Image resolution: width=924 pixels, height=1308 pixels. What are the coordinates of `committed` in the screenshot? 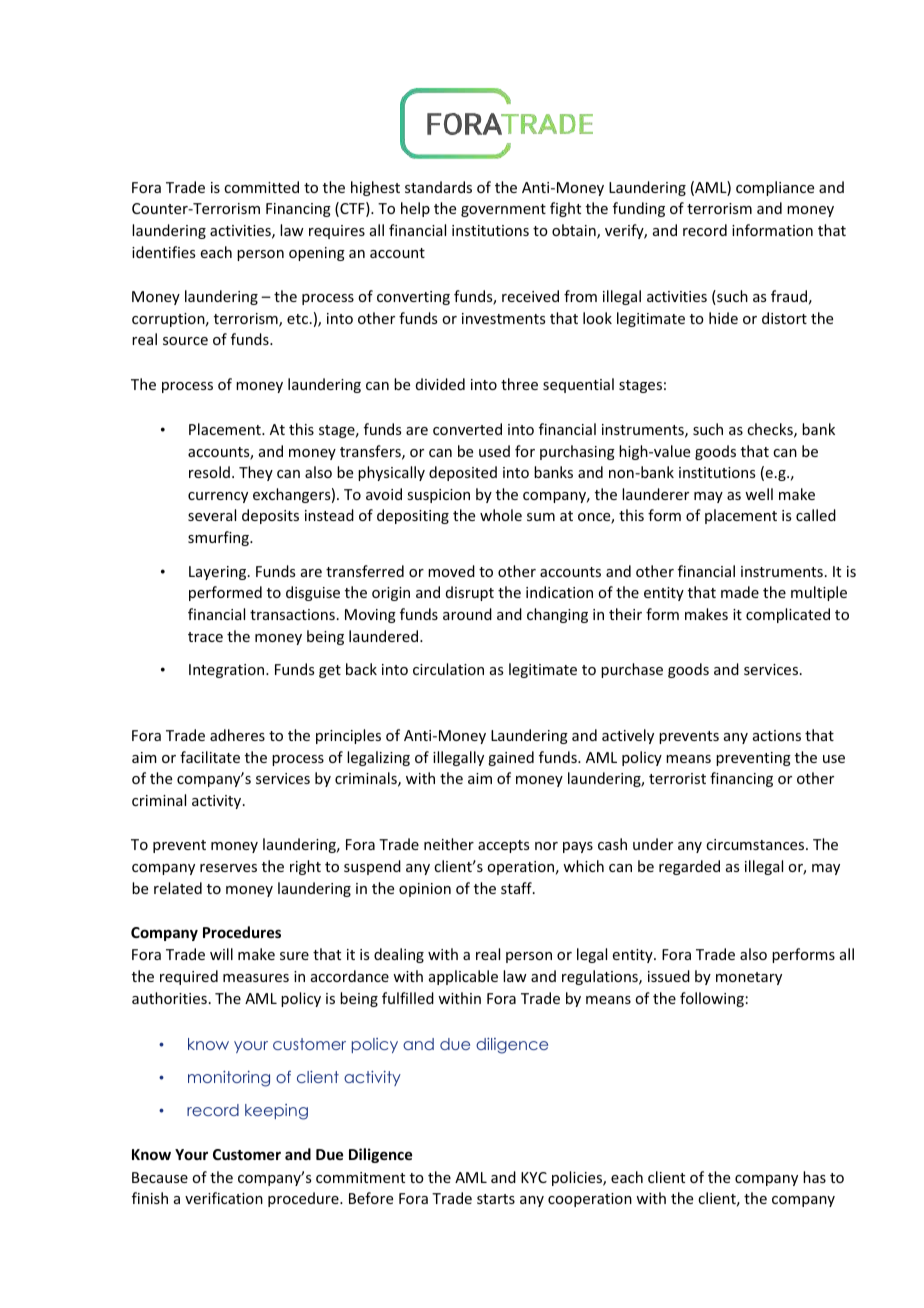 It's located at (261, 187).
